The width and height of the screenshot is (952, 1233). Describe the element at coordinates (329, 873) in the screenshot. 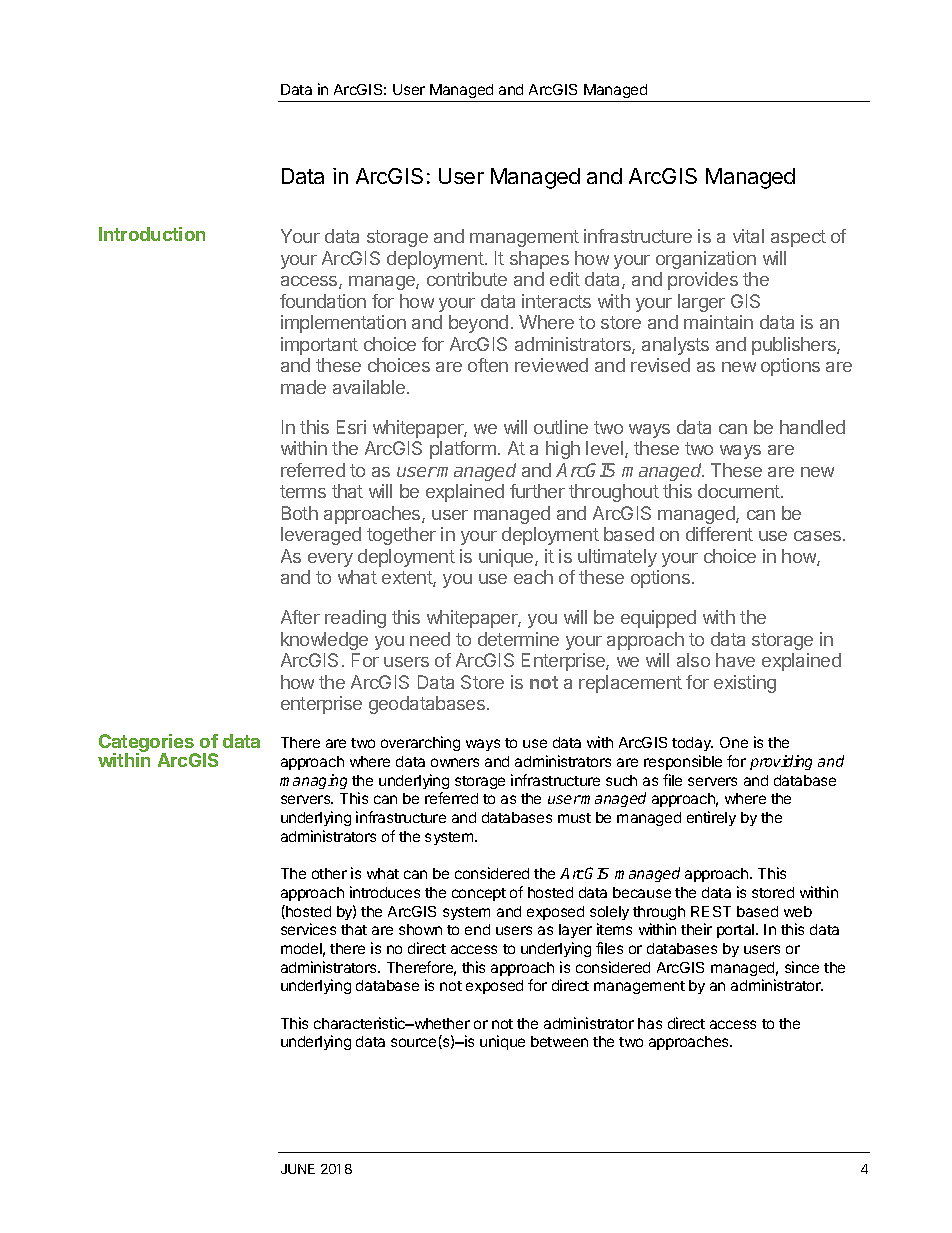

I see `other` at that location.
